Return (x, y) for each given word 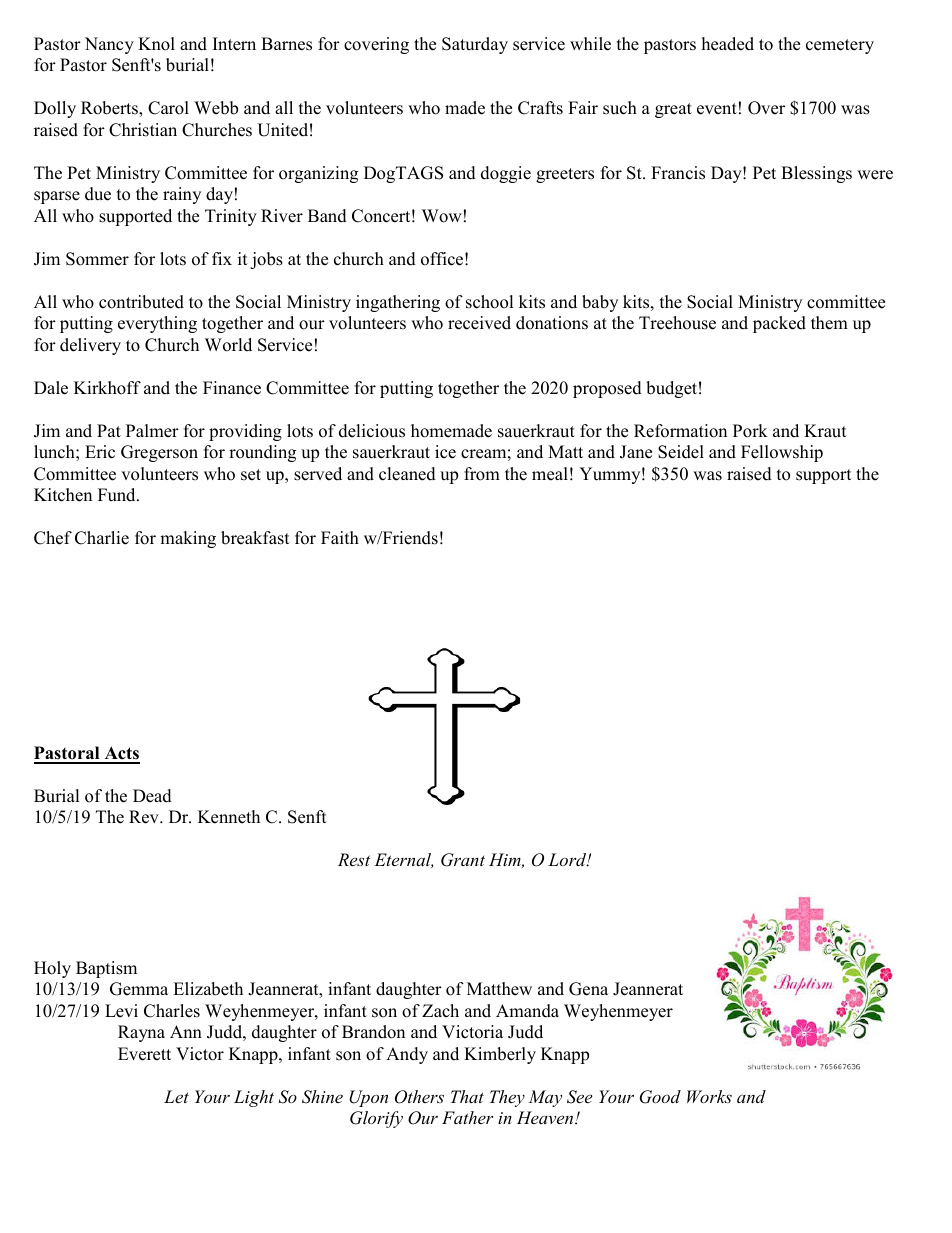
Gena (588, 989)
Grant (463, 860)
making (188, 539)
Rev (145, 817)
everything (157, 324)
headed (728, 44)
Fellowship (782, 453)
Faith (340, 537)
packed (779, 324)
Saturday (475, 45)
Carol (168, 108)
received (479, 323)
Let (176, 1096)
